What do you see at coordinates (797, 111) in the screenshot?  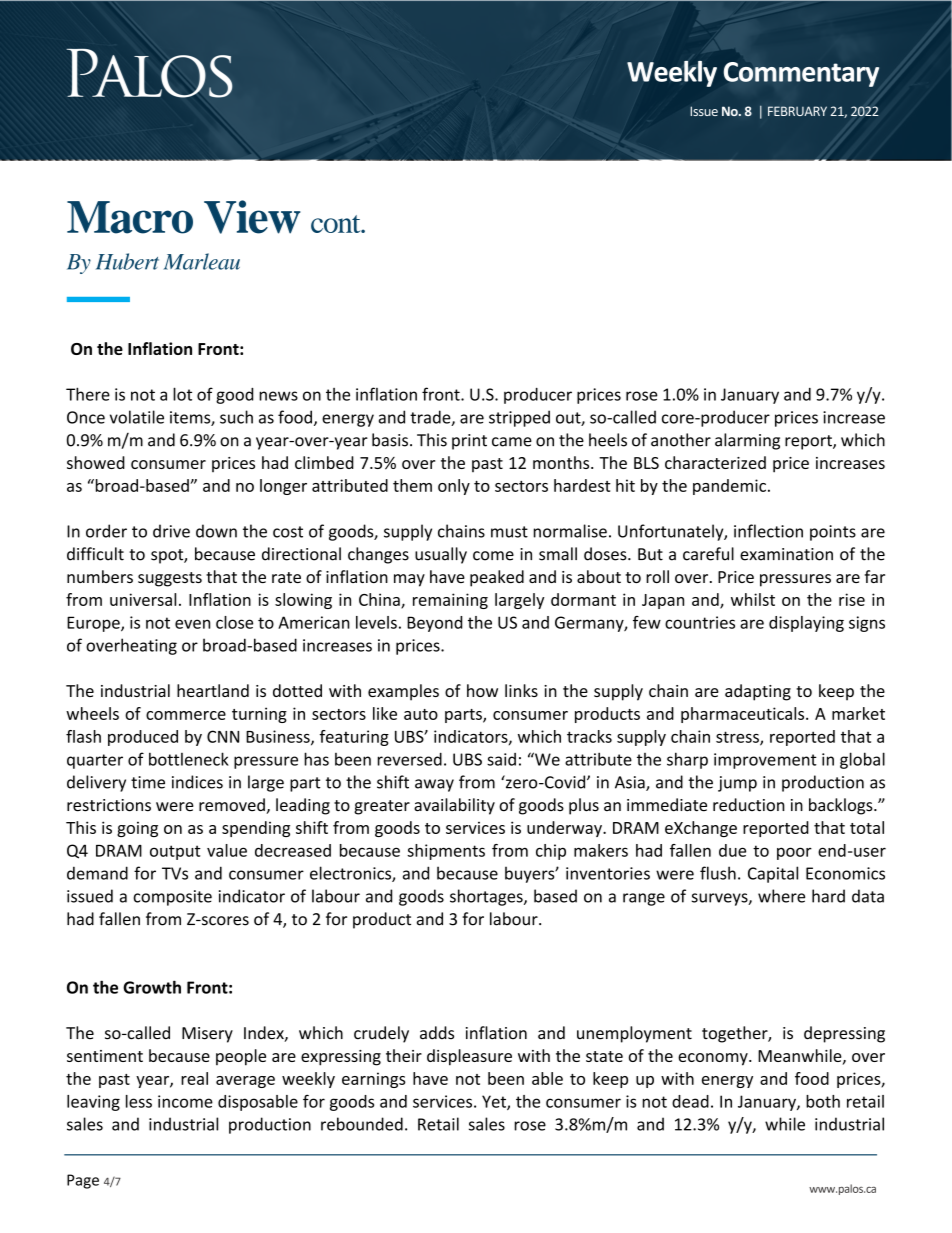 I see `FEBRUARY` at bounding box center [797, 111].
